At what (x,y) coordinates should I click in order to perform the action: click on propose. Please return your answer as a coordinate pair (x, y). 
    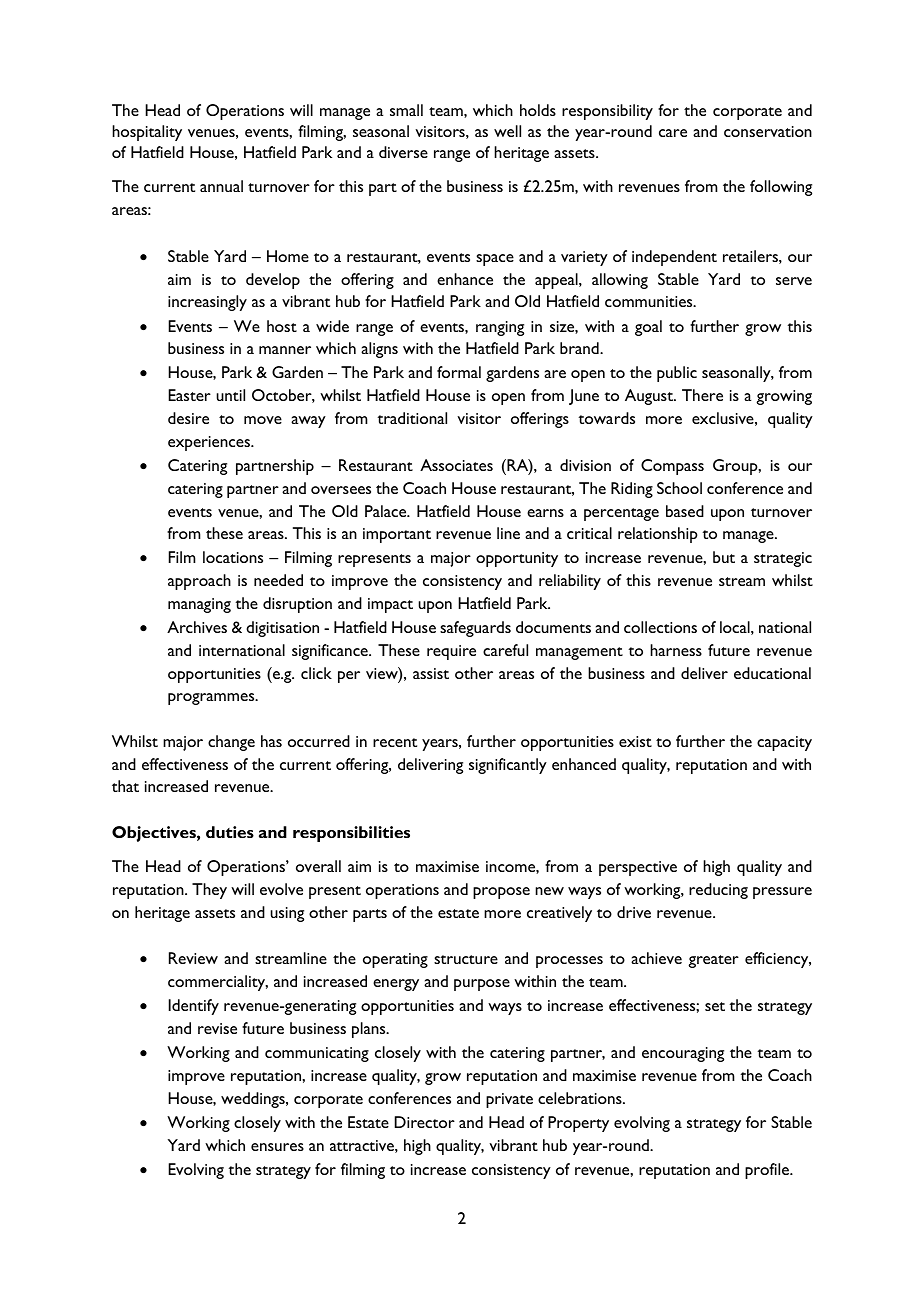
    Looking at the image, I should click on (501, 893).
